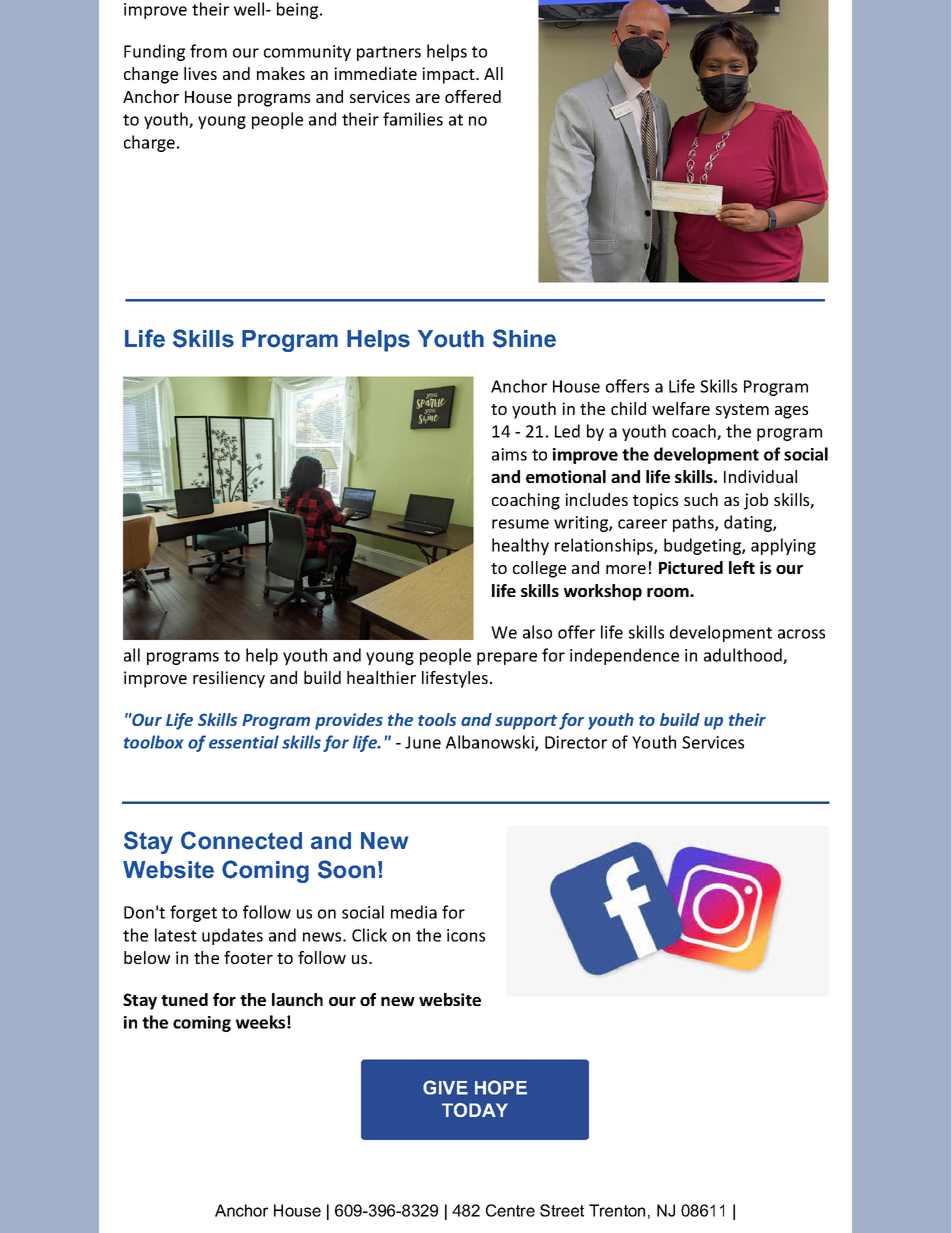  What do you see at coordinates (617, 1210) in the image?
I see `Trenton` at bounding box center [617, 1210].
